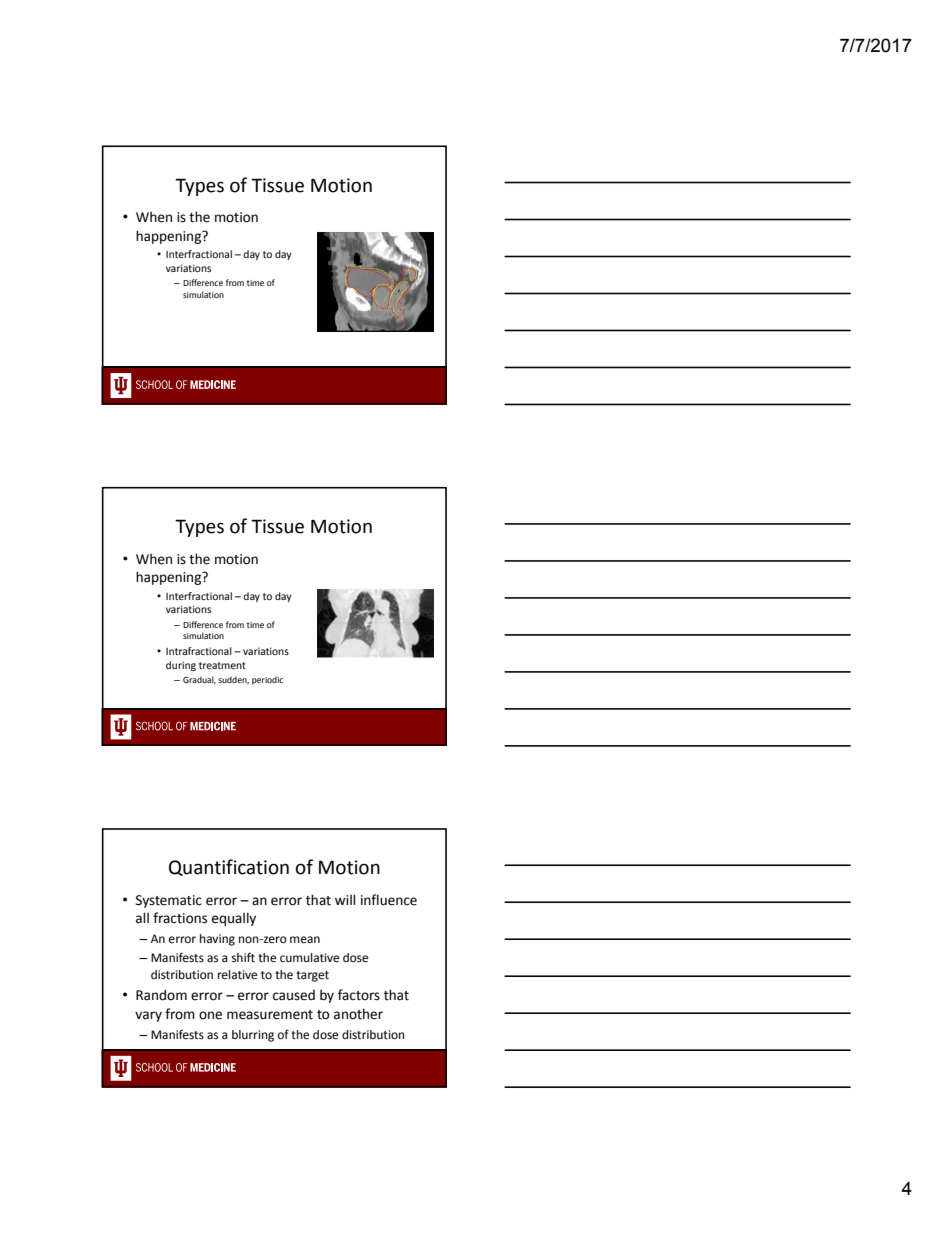  What do you see at coordinates (148, 1016) in the document?
I see `vary` at bounding box center [148, 1016].
